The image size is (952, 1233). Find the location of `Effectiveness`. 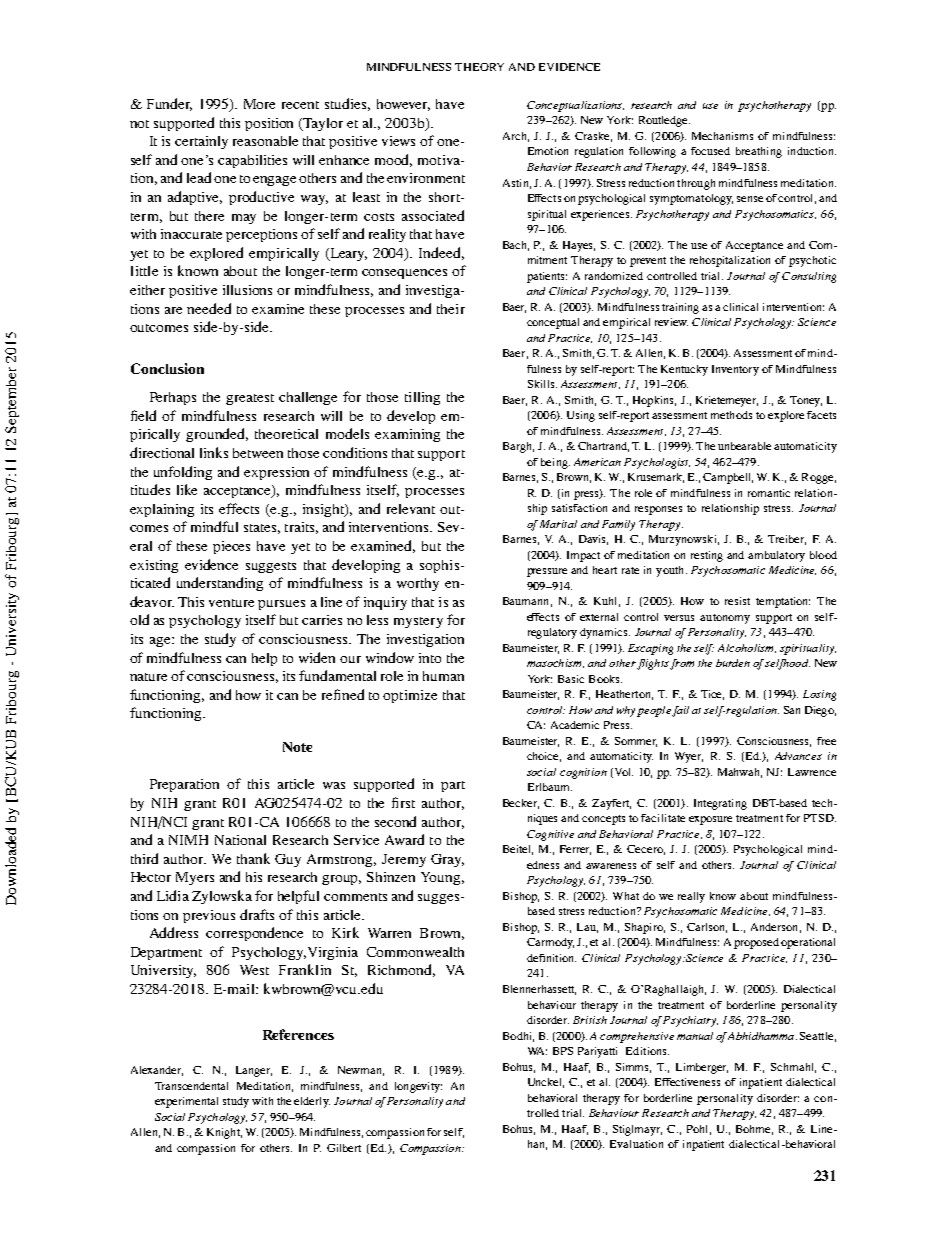

Effectiveness is located at coordinates (687, 1082).
